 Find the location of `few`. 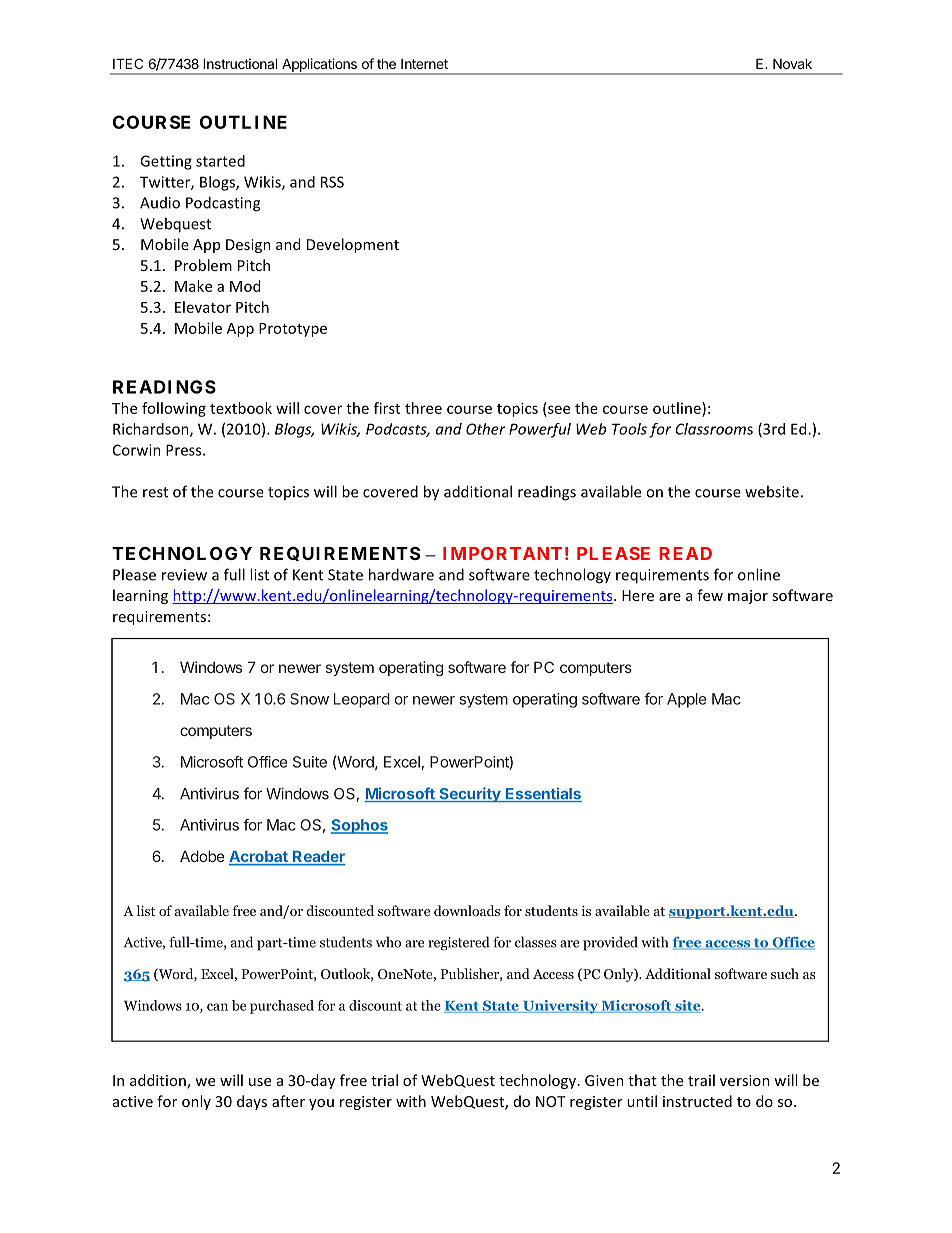

few is located at coordinates (710, 595).
